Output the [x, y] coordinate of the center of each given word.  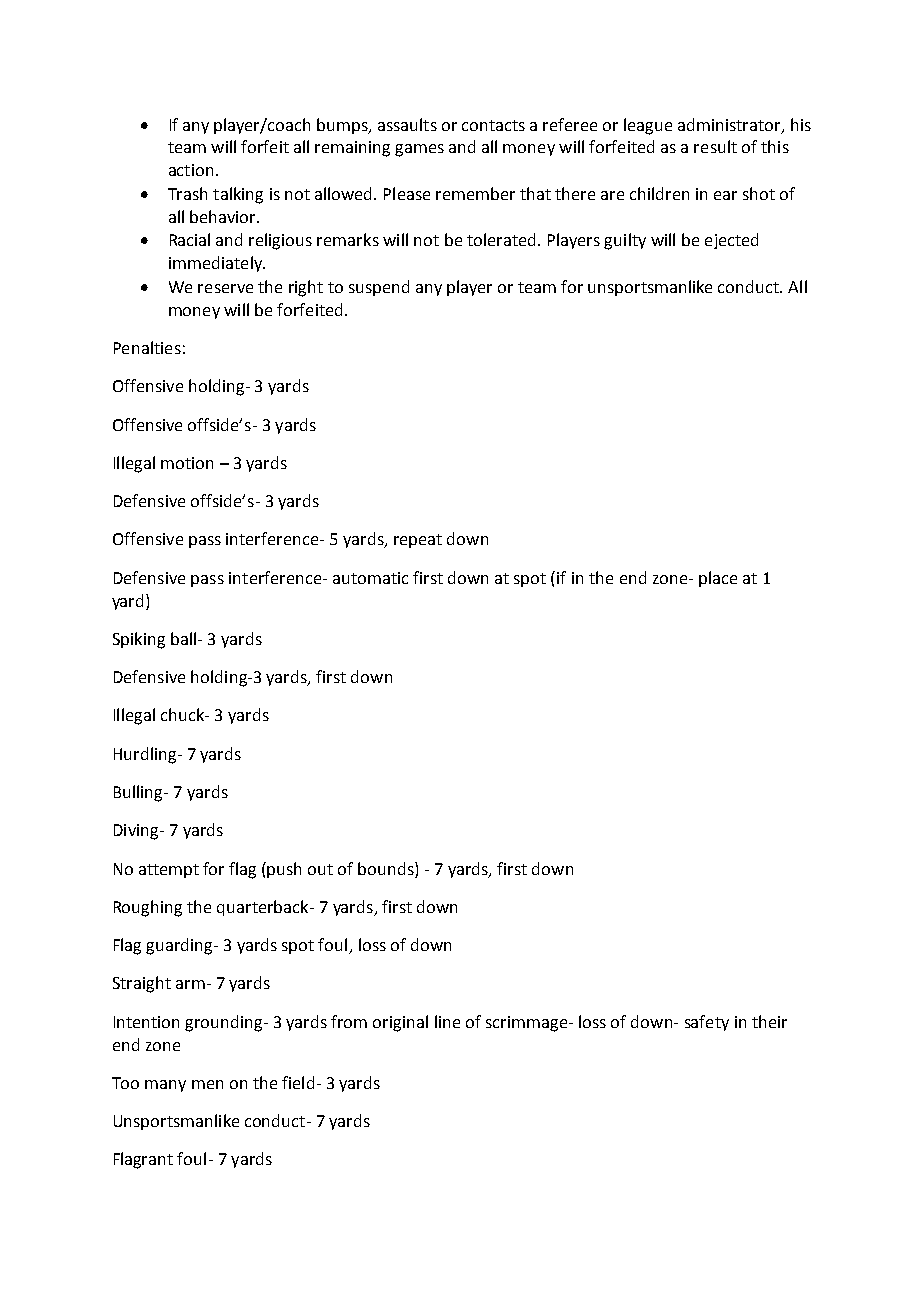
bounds [387, 868]
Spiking [139, 640]
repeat [418, 541]
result [715, 146]
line [447, 1021]
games [419, 150]
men [207, 1084]
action [191, 170]
